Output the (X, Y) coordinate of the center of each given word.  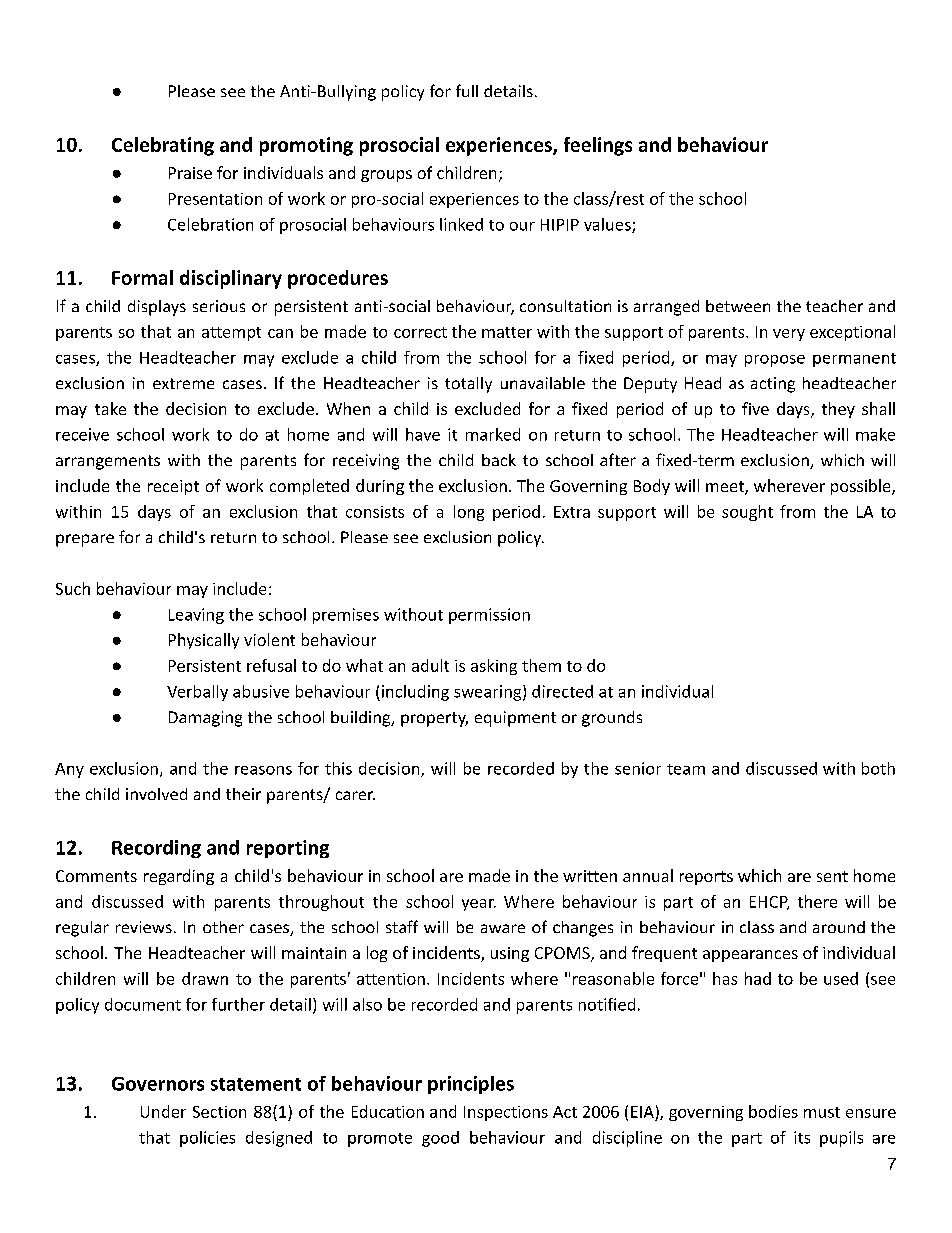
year (479, 905)
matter (507, 332)
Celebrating (163, 146)
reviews (144, 927)
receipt (173, 487)
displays (157, 308)
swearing (489, 693)
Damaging (205, 719)
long (469, 513)
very (789, 335)
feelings (598, 146)
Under (163, 1111)
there (817, 901)
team (686, 769)
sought (747, 513)
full (467, 90)
